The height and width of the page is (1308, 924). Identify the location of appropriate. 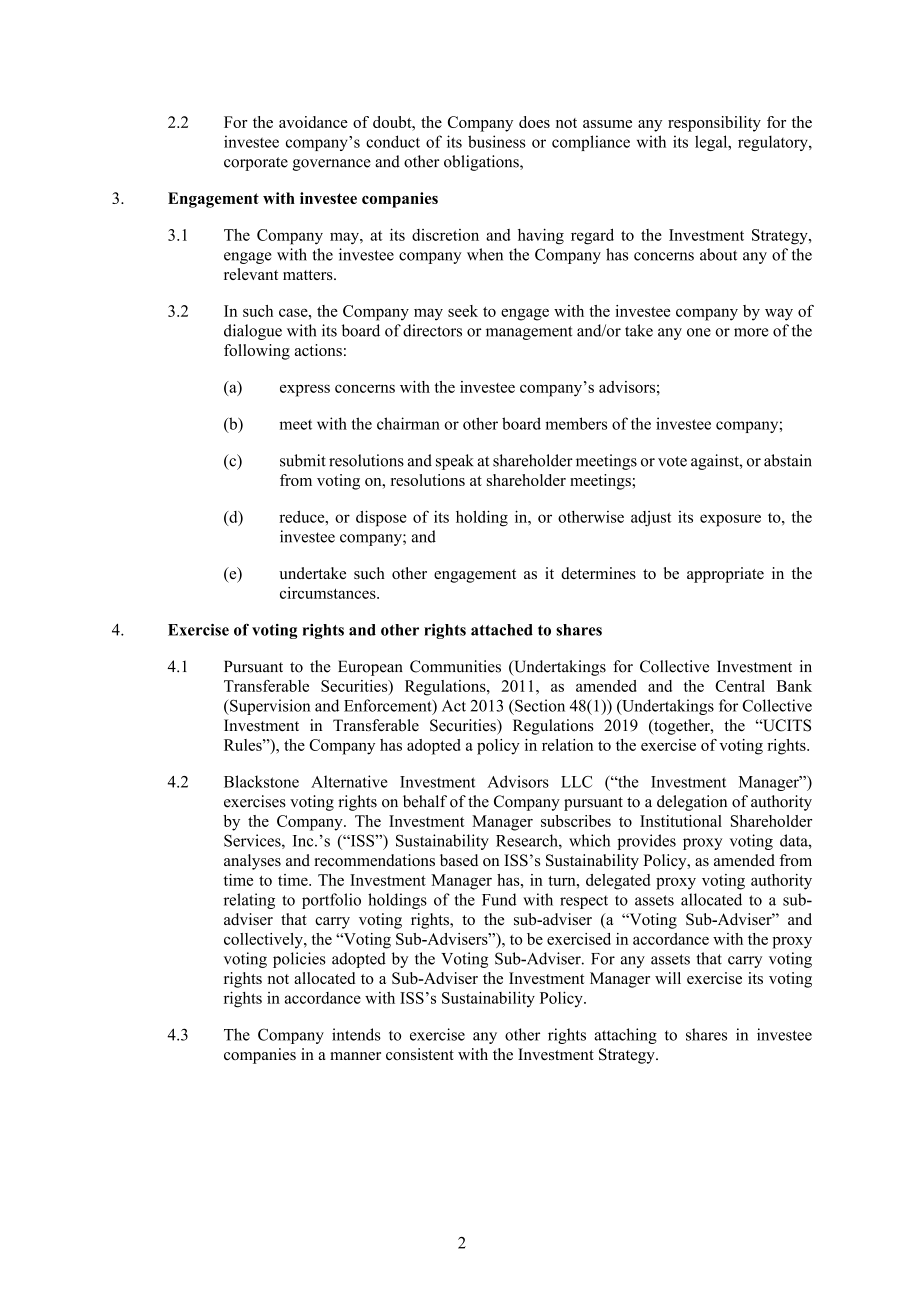
(725, 575).
